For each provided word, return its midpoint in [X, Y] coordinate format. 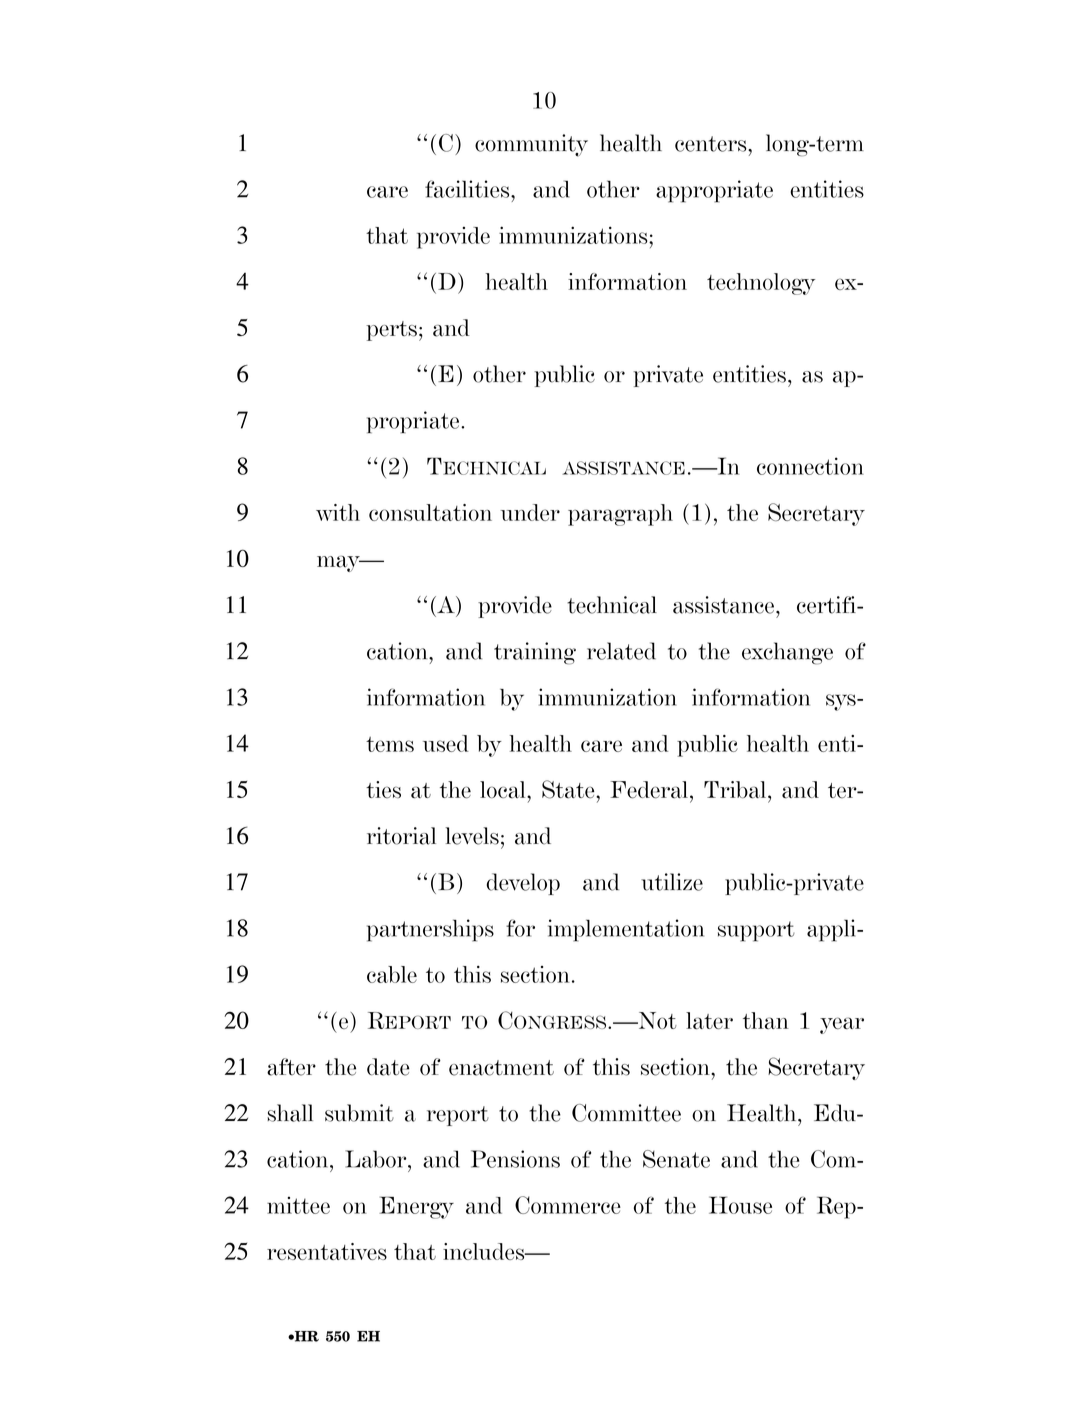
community [531, 145]
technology [761, 284]
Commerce [568, 1205]
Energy [416, 1207]
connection [810, 466]
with [338, 512]
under [530, 512]
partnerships [430, 930]
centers [712, 144]
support [756, 931]
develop [523, 884]
